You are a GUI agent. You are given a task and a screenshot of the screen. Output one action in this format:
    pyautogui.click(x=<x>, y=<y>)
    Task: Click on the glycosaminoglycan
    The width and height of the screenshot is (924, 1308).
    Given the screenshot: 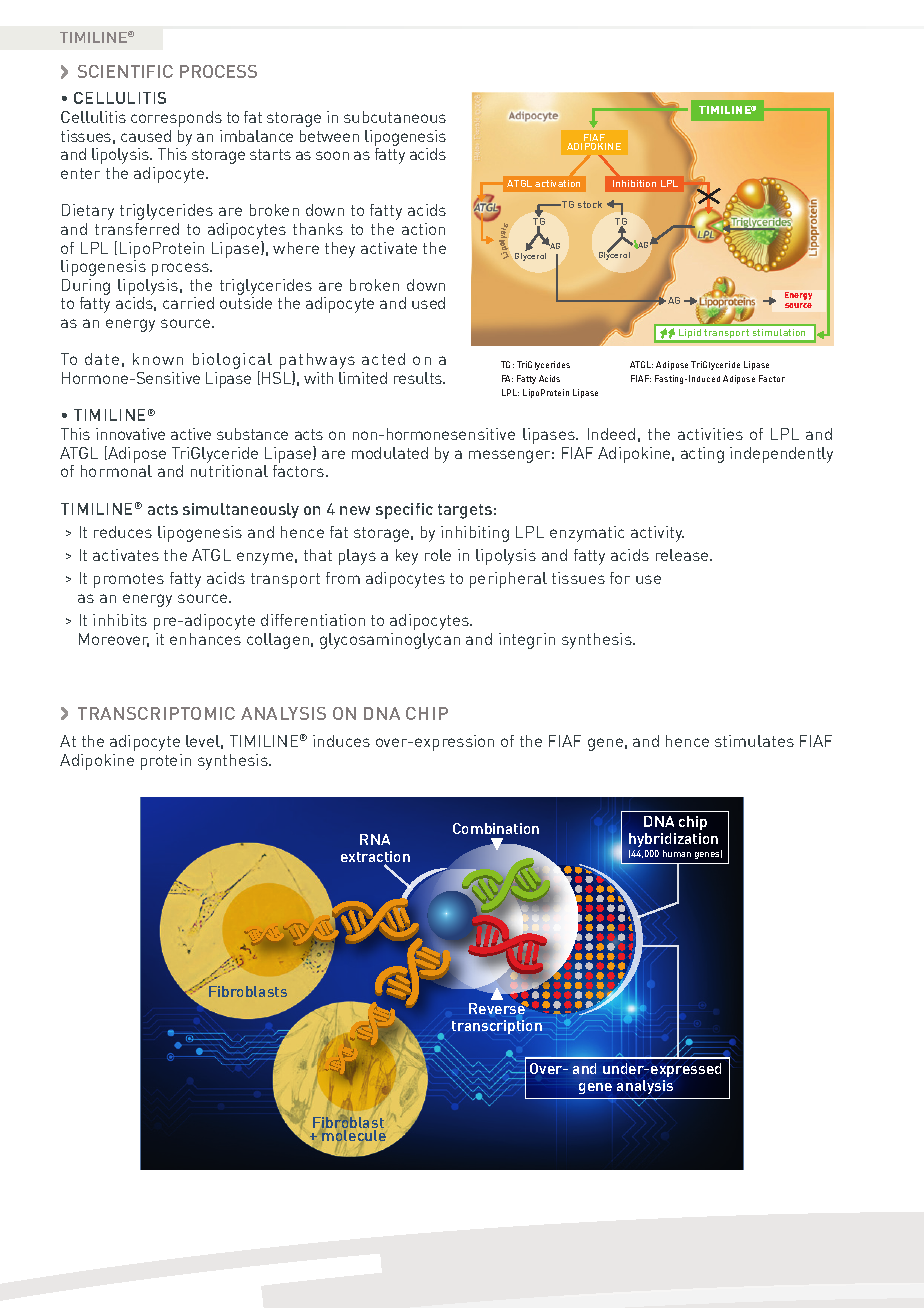 What is the action you would take?
    pyautogui.click(x=390, y=641)
